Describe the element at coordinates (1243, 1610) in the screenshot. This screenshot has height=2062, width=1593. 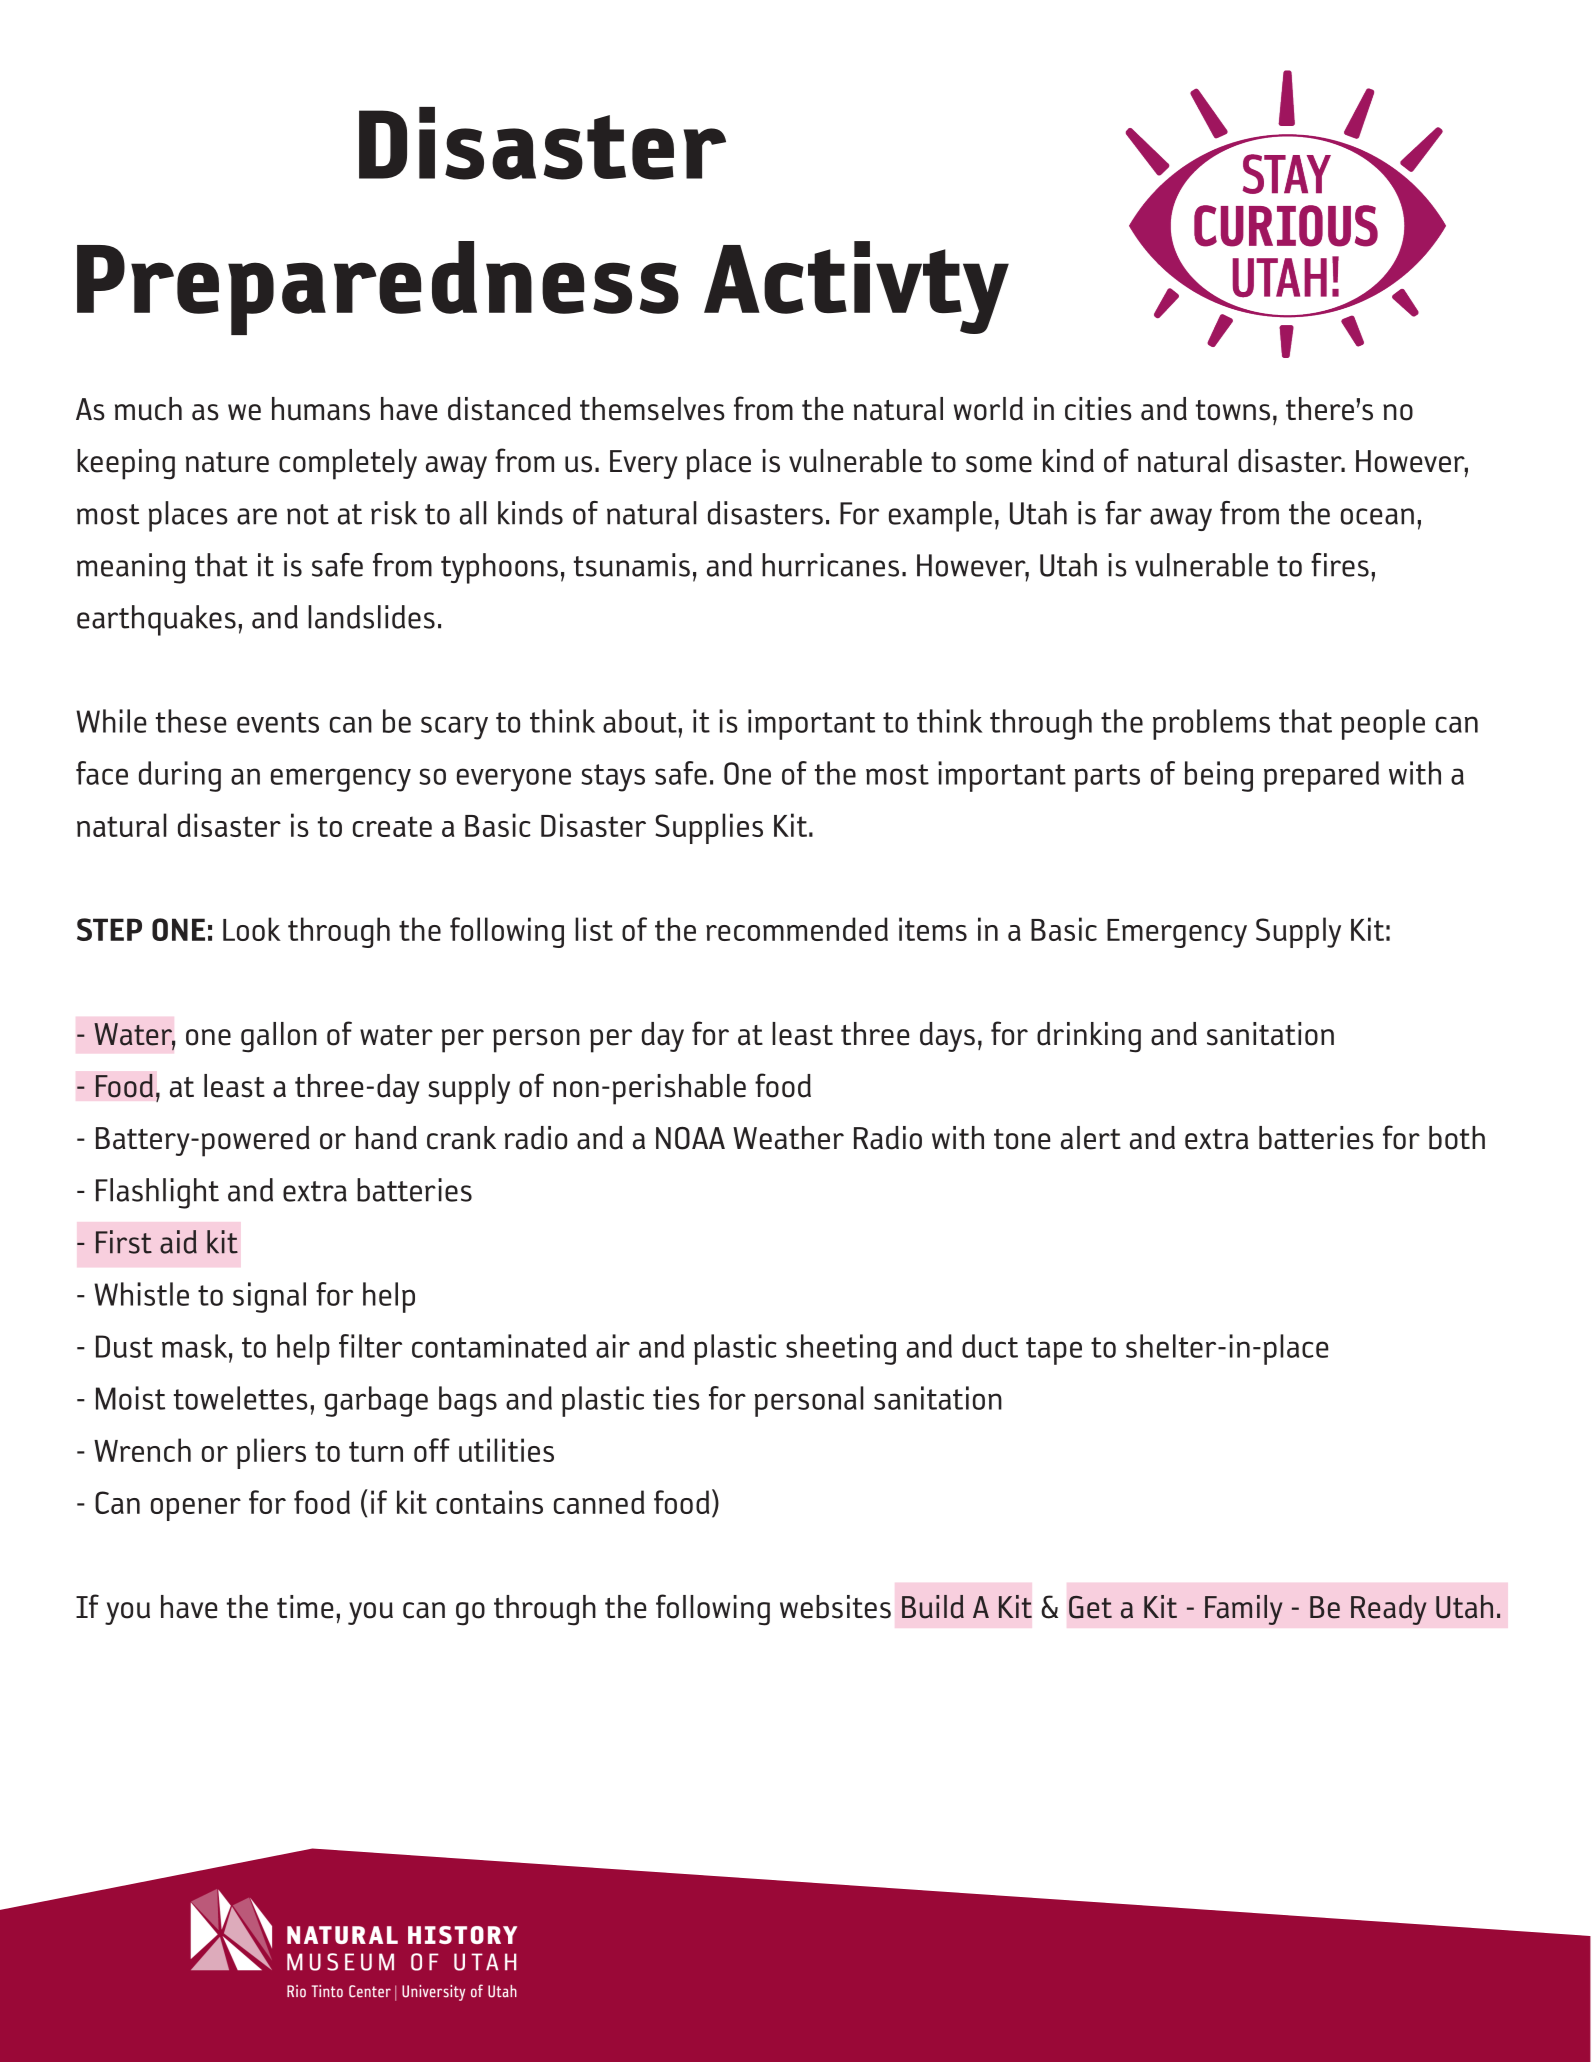
I see `Family` at that location.
